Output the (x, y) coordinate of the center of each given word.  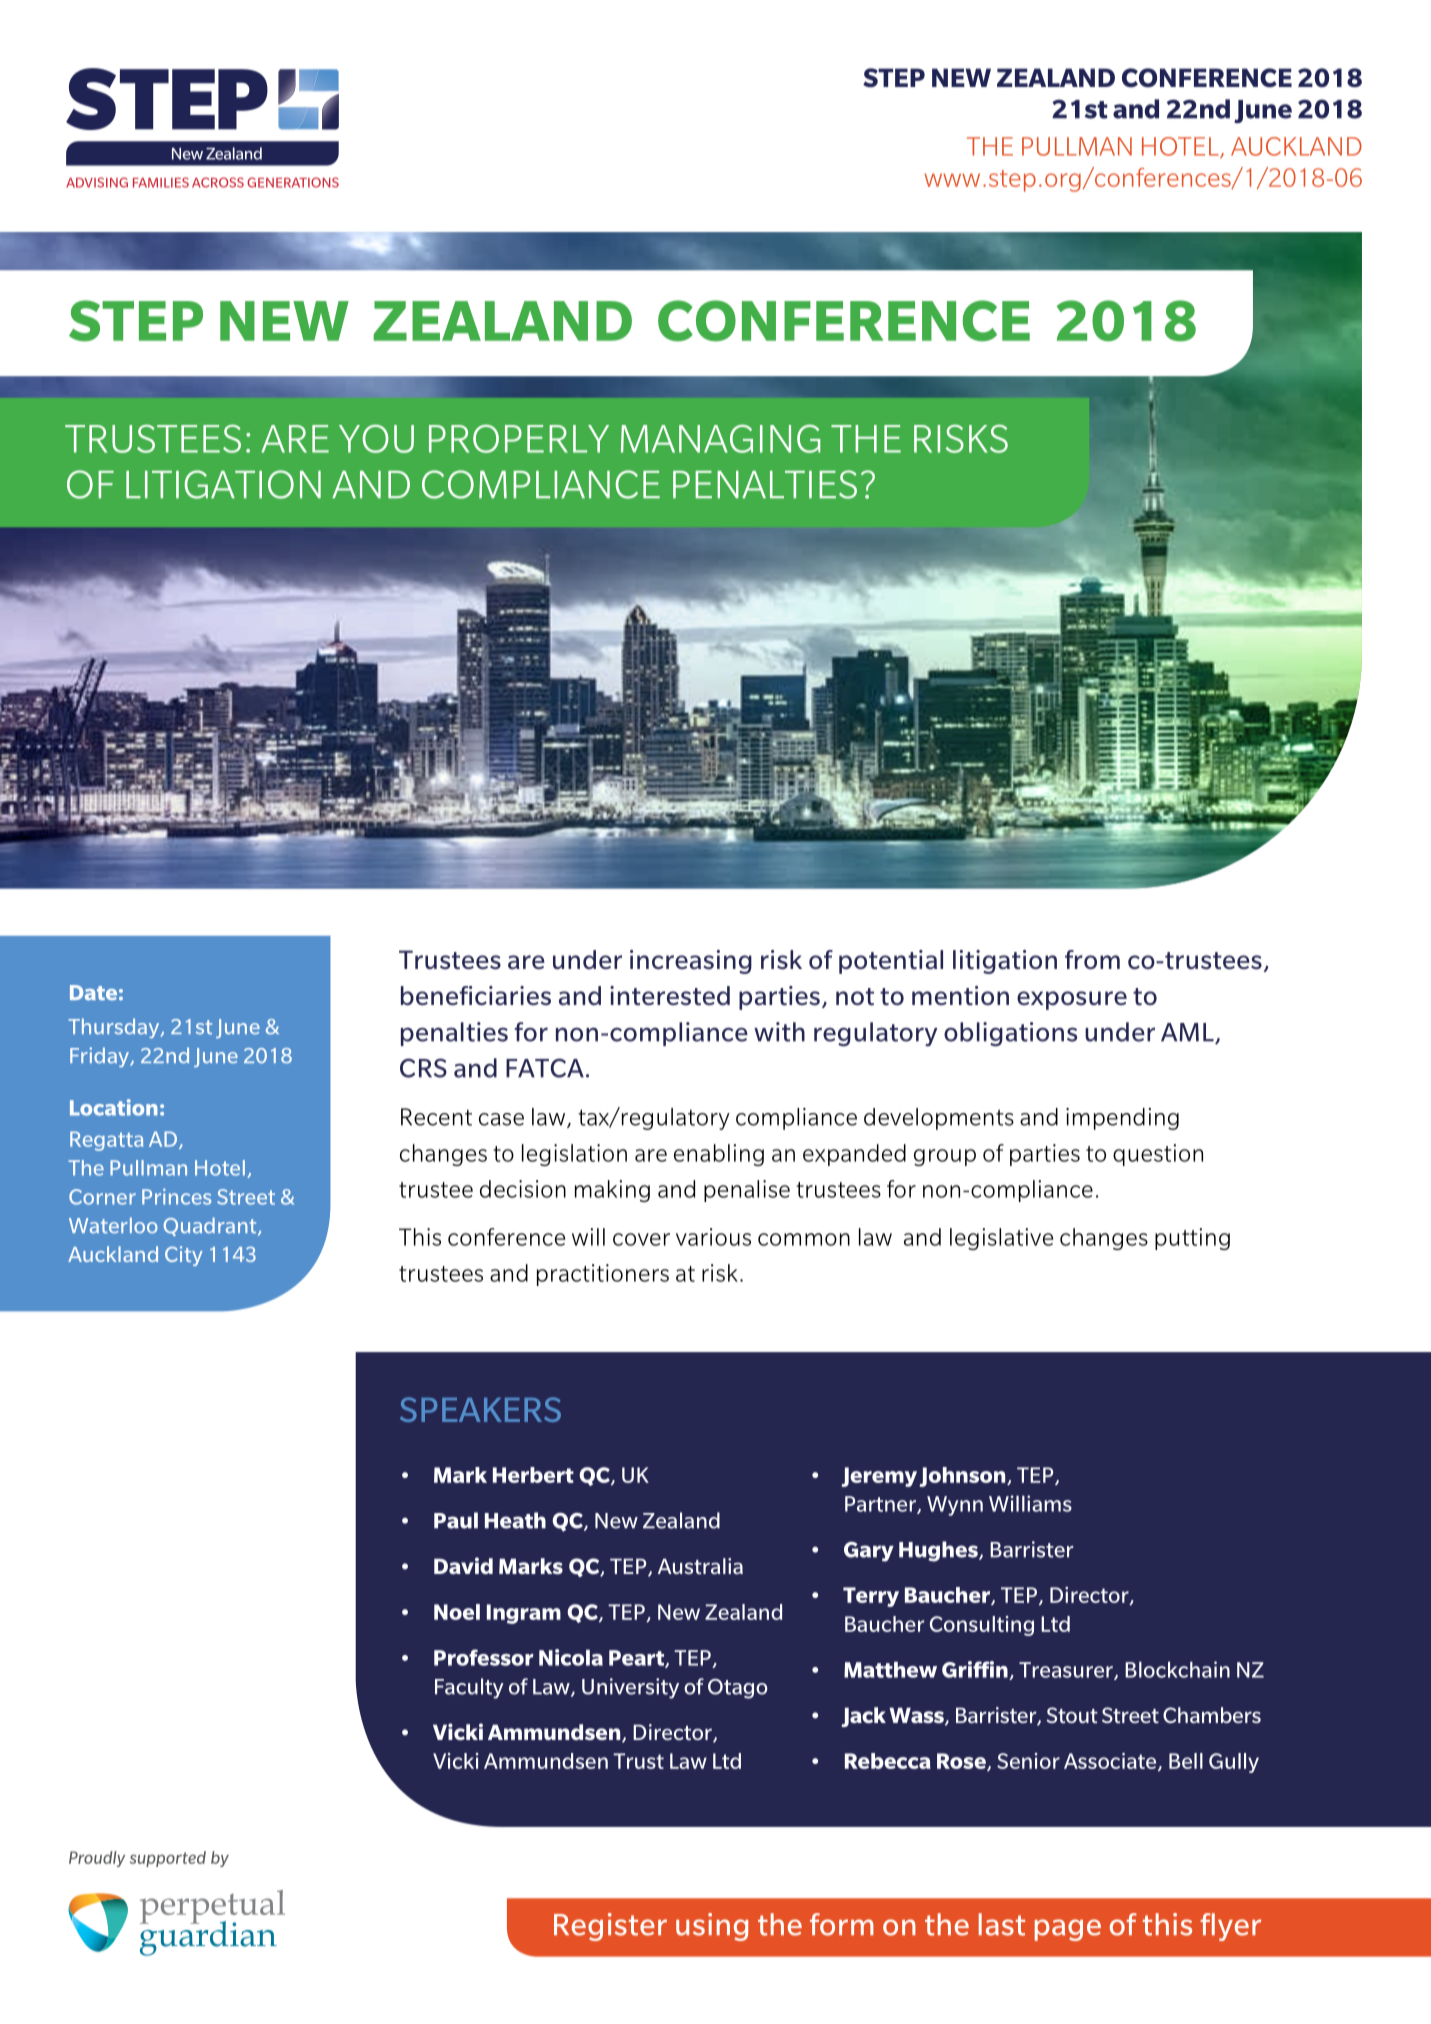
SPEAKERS (480, 1409)
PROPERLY (519, 438)
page (1068, 1930)
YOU (376, 438)
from (1092, 959)
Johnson (963, 1477)
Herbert (533, 1475)
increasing (691, 962)
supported (168, 1859)
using (712, 1927)
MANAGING (720, 438)
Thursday (115, 1028)
